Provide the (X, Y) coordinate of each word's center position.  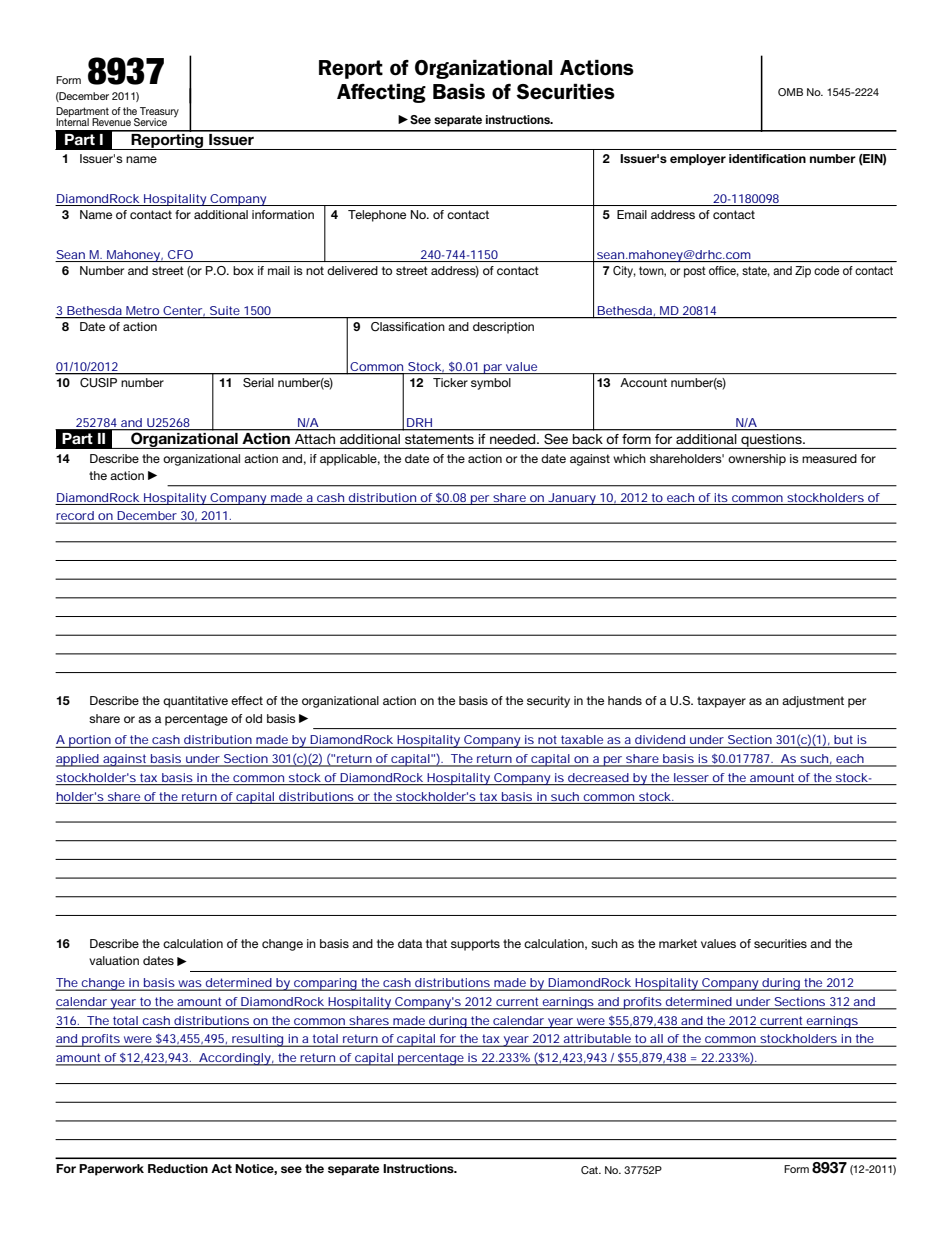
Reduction (178, 1168)
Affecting (381, 93)
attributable (597, 1040)
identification (767, 158)
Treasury (158, 113)
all (656, 1040)
